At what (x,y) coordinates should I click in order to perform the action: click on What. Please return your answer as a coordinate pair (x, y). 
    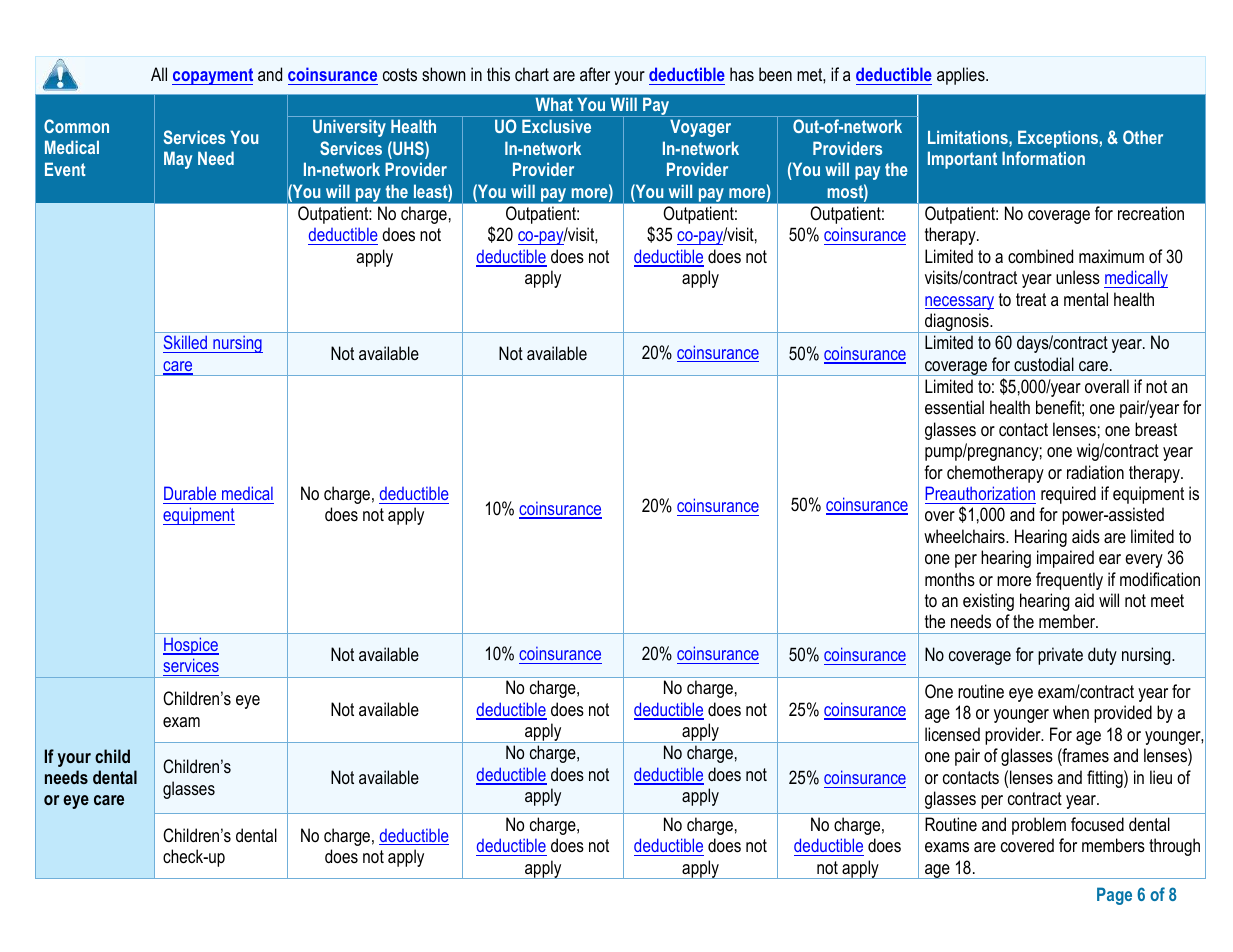
    Looking at the image, I should click on (554, 104).
